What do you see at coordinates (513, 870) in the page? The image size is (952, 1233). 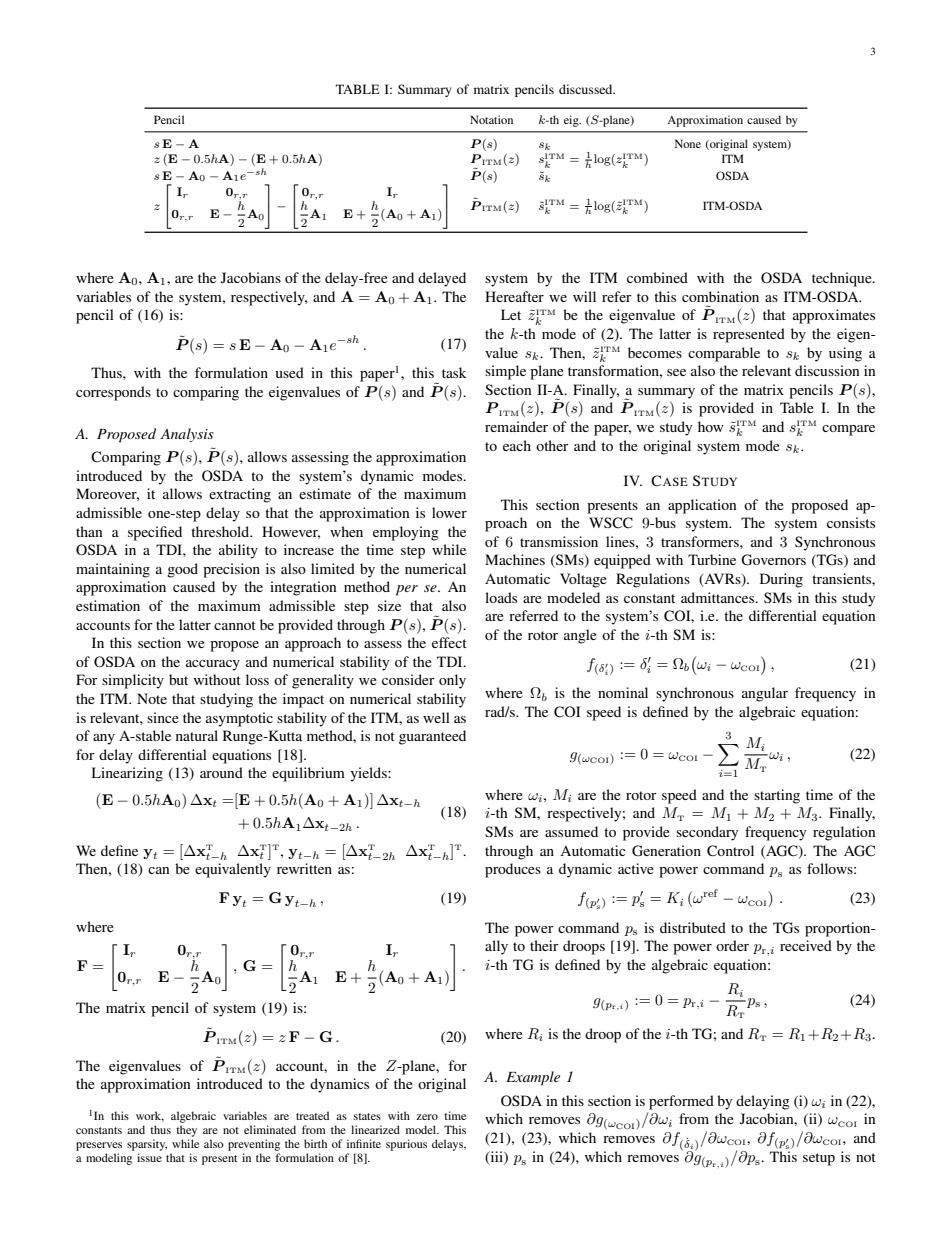 I see `produces` at bounding box center [513, 870].
